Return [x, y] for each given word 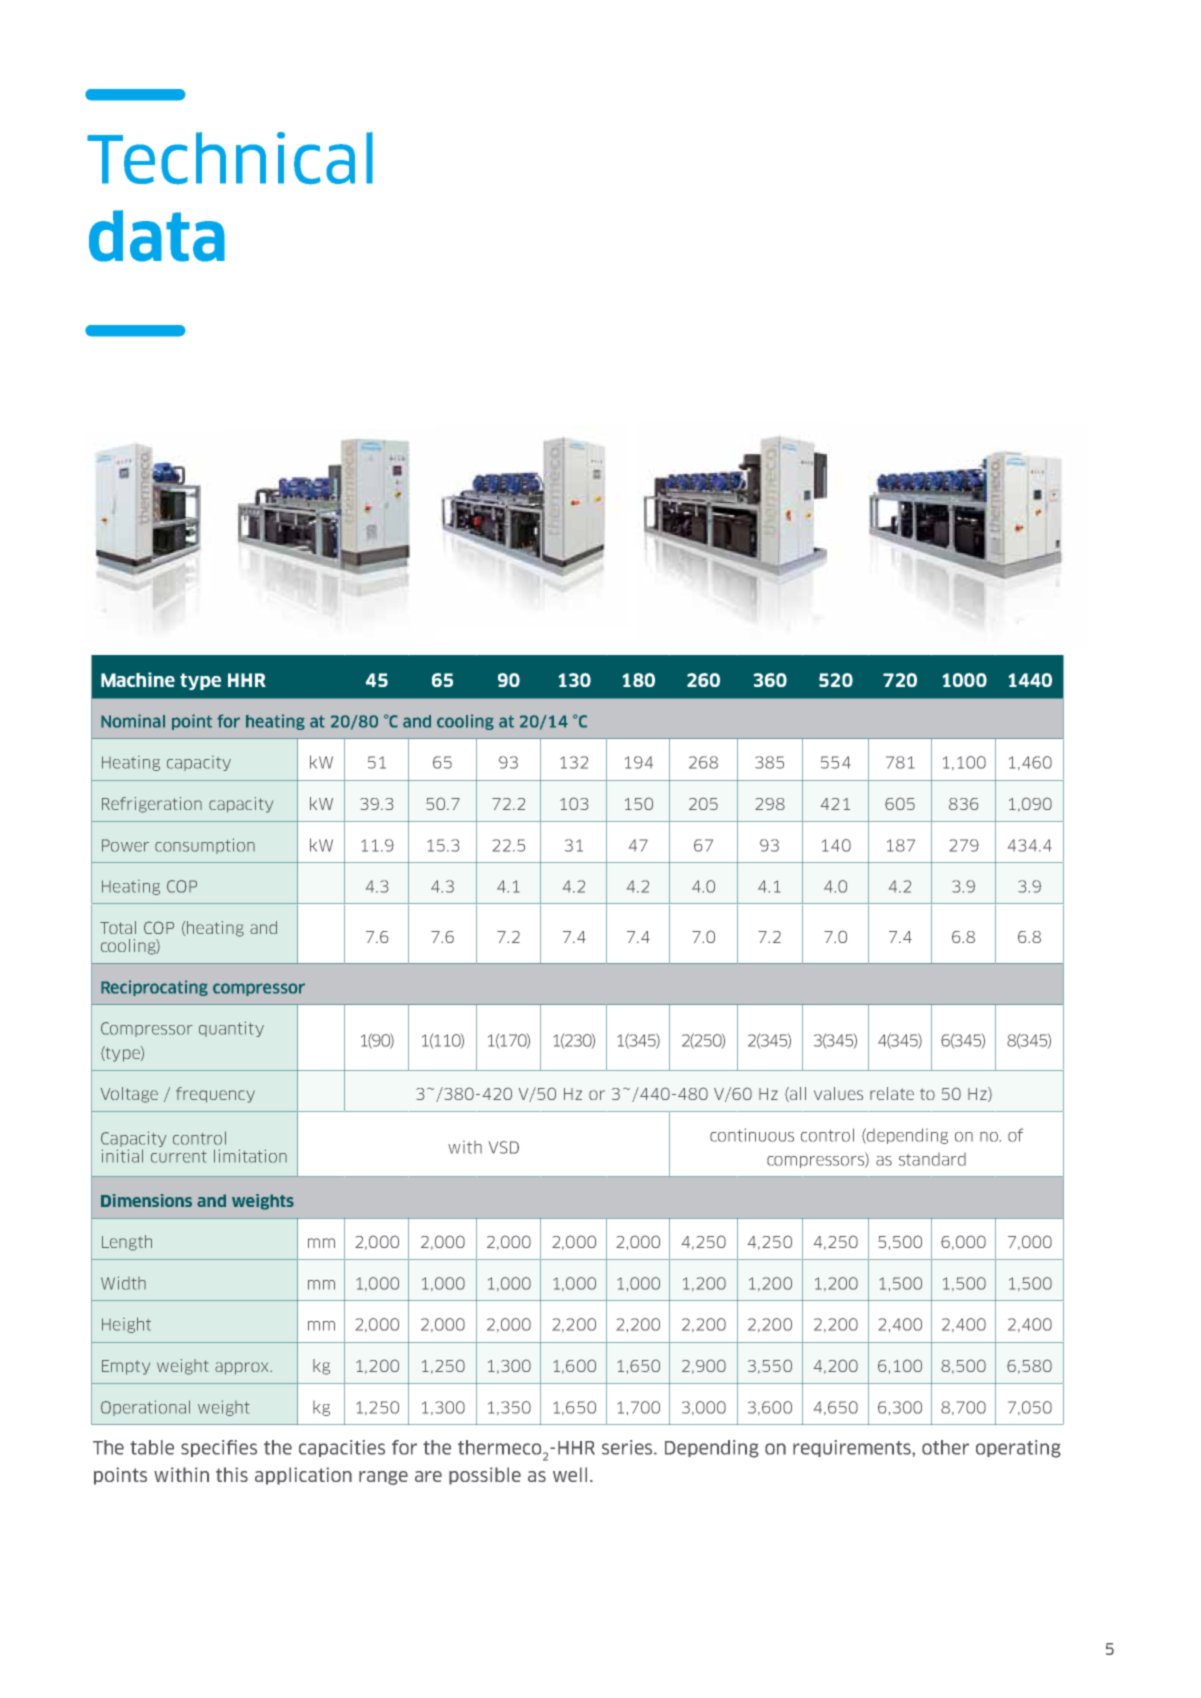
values [838, 1093]
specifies [219, 1448]
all [797, 1094]
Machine [138, 679]
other [945, 1447]
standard [932, 1159]
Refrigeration [152, 805]
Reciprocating [154, 988]
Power [125, 845]
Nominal [133, 721]
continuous [752, 1135]
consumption [205, 846]
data [157, 236]
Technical [230, 158]
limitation [250, 1156]
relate [892, 1093]
